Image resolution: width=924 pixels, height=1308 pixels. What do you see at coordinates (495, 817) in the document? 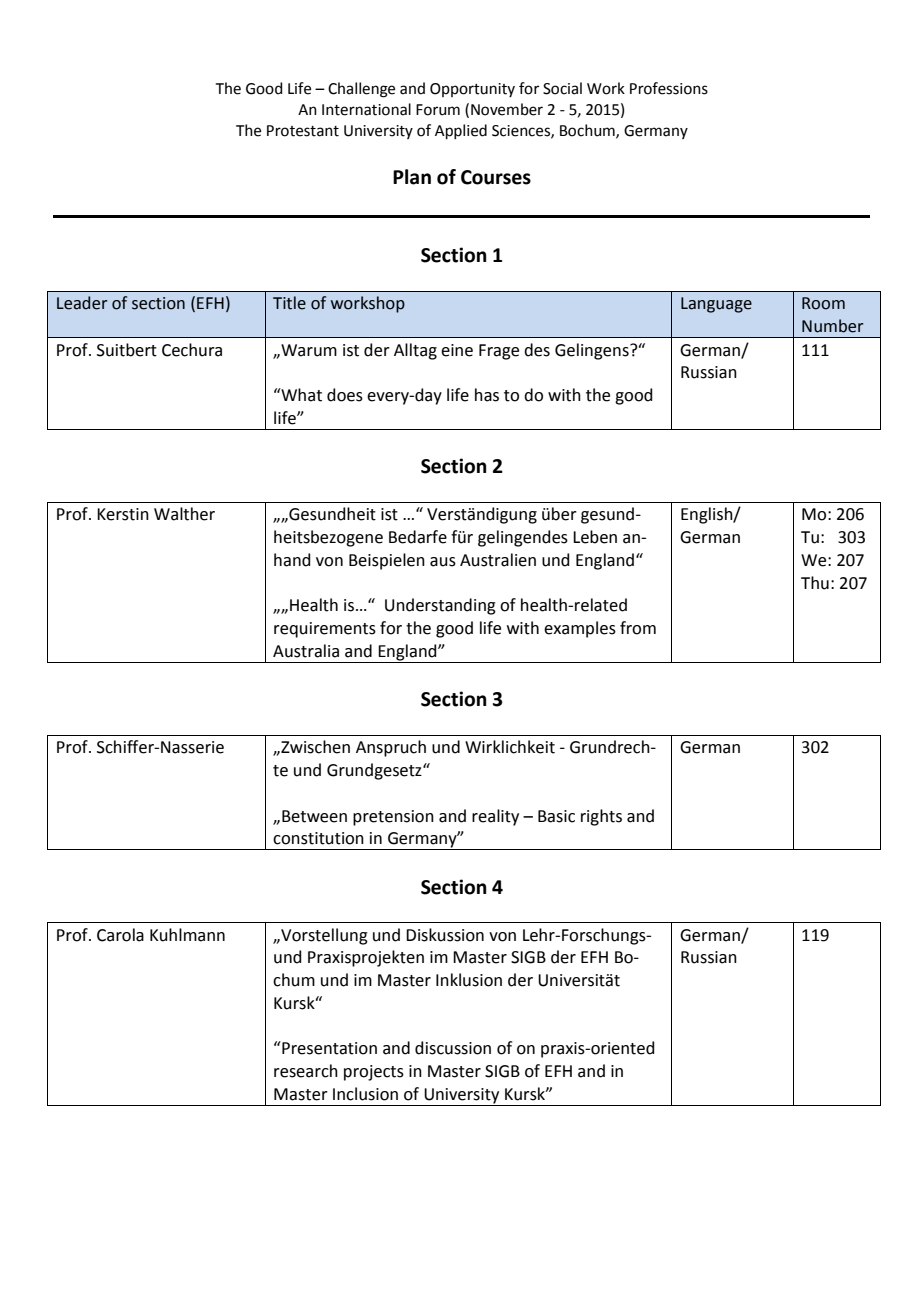
I see `reality` at bounding box center [495, 817].
